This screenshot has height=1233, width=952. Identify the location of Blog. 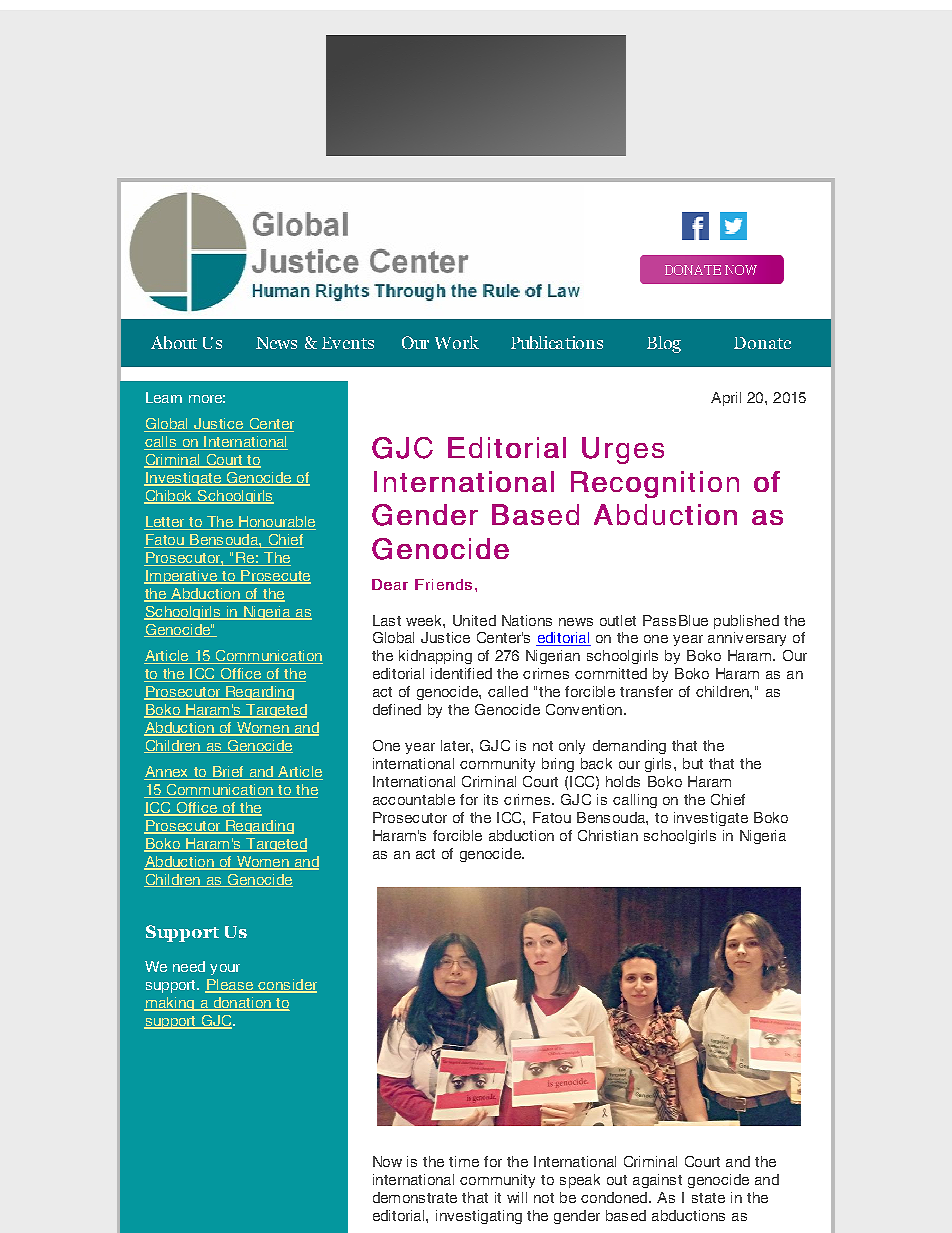
(664, 344).
